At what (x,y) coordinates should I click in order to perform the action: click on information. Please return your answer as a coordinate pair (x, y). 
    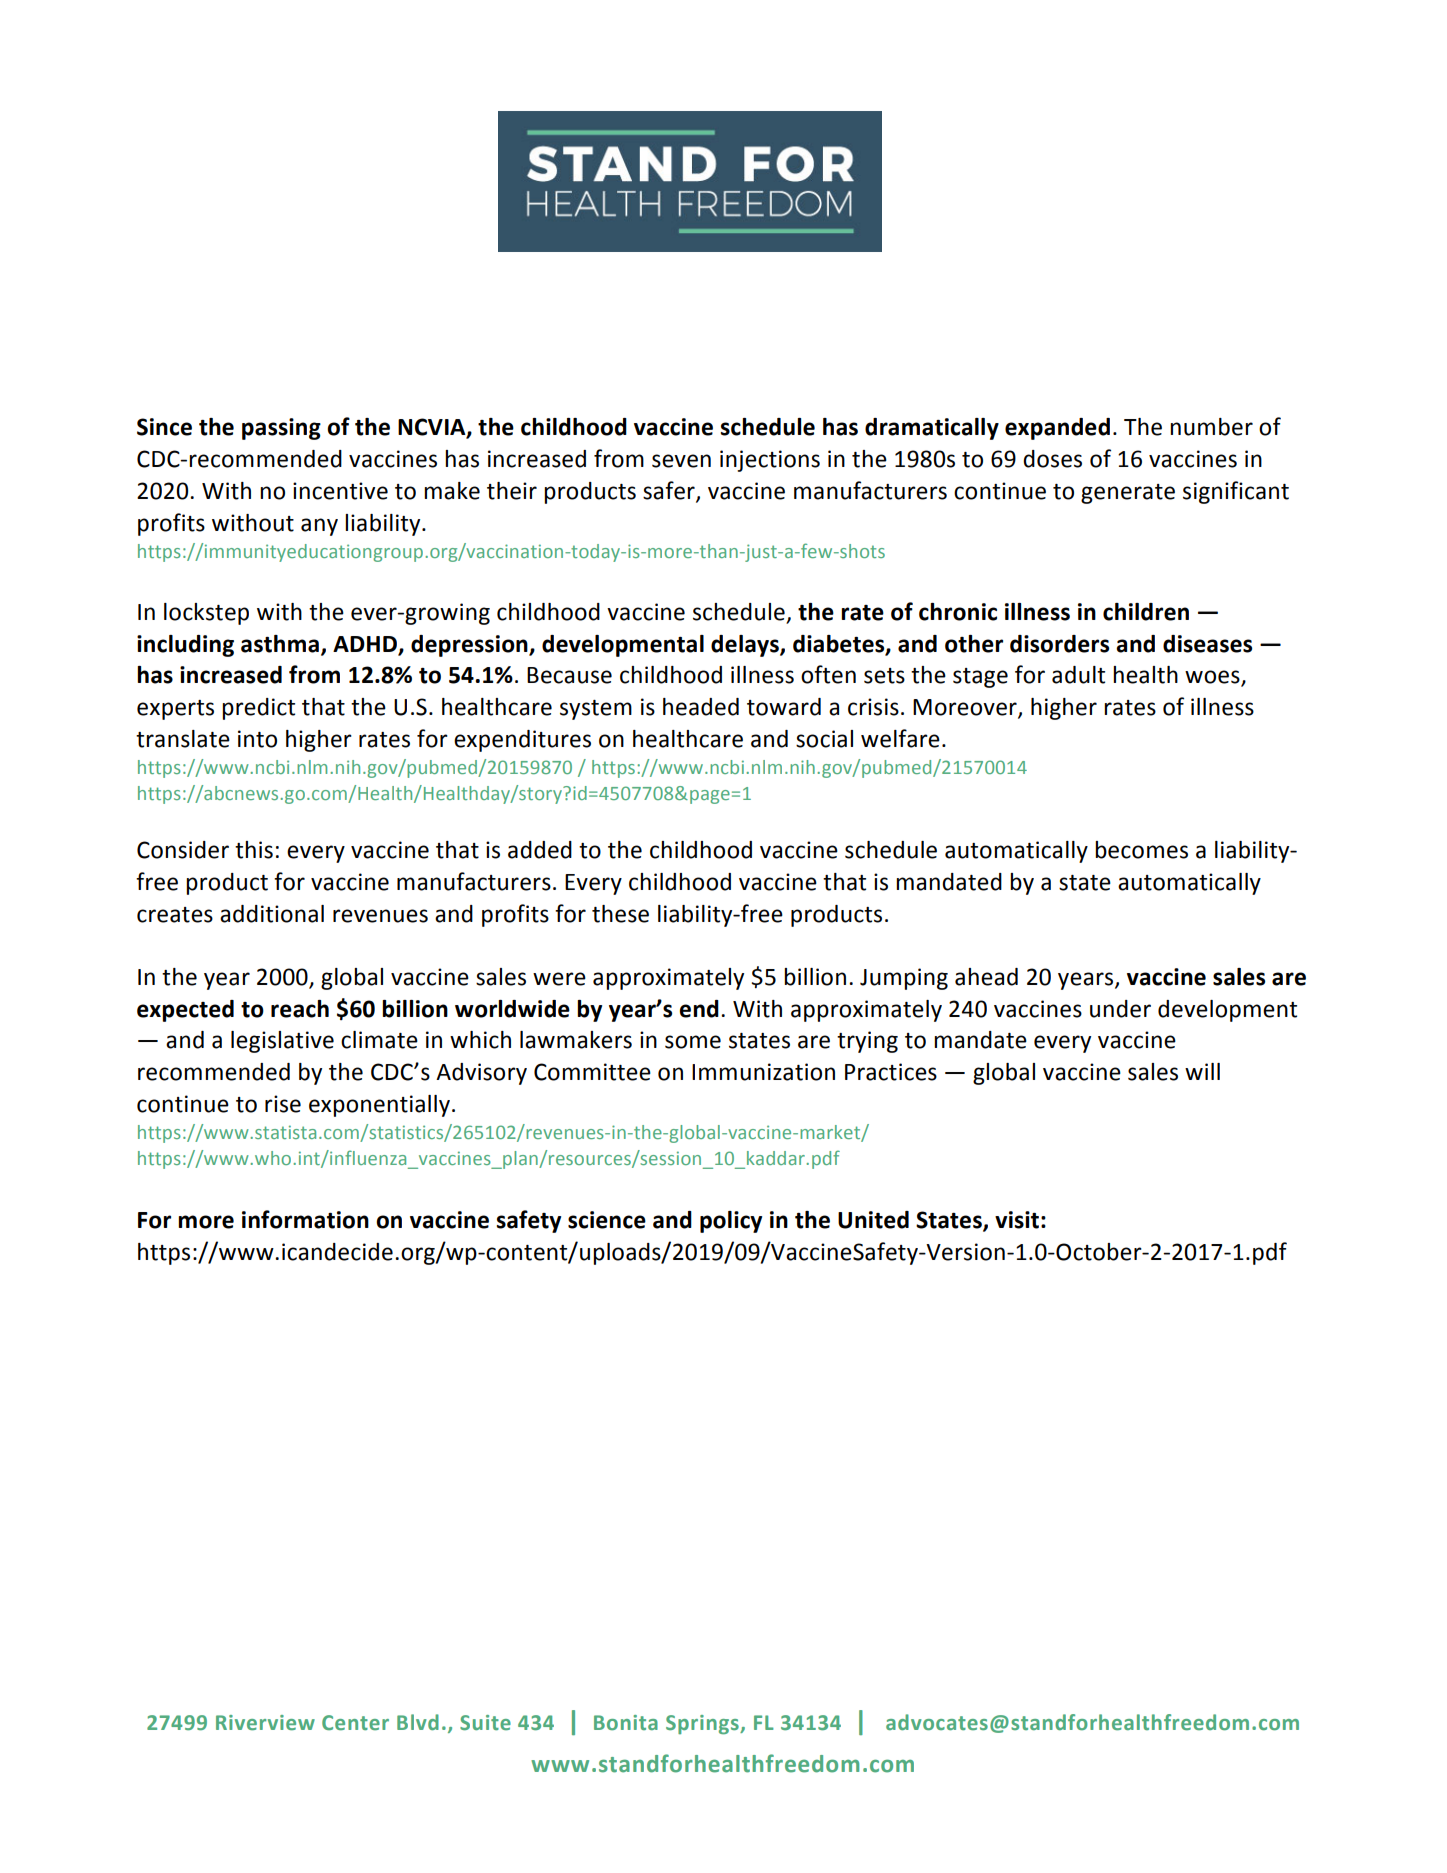
    Looking at the image, I should click on (305, 1219).
